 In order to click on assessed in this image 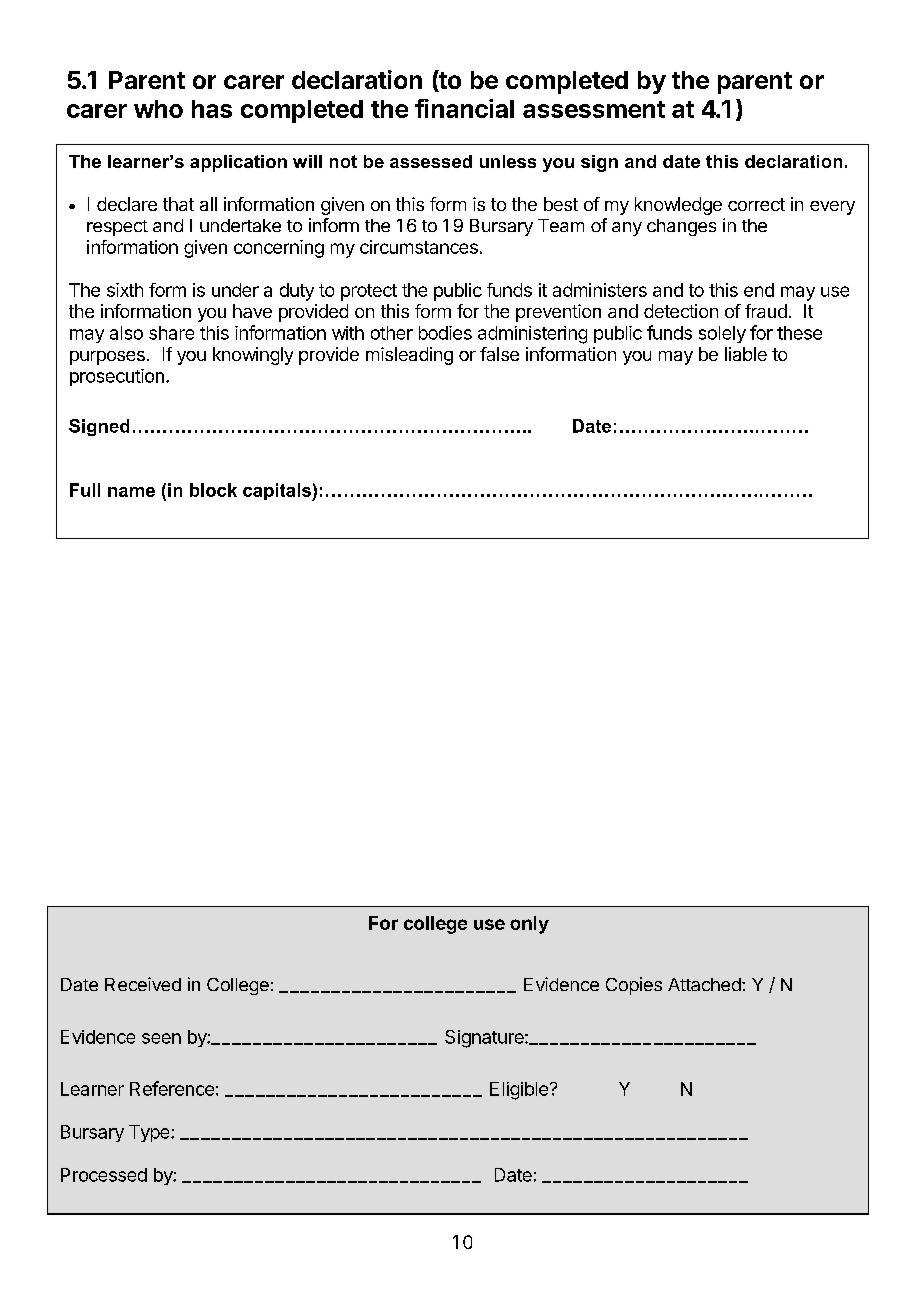, I will do `click(431, 161)`.
